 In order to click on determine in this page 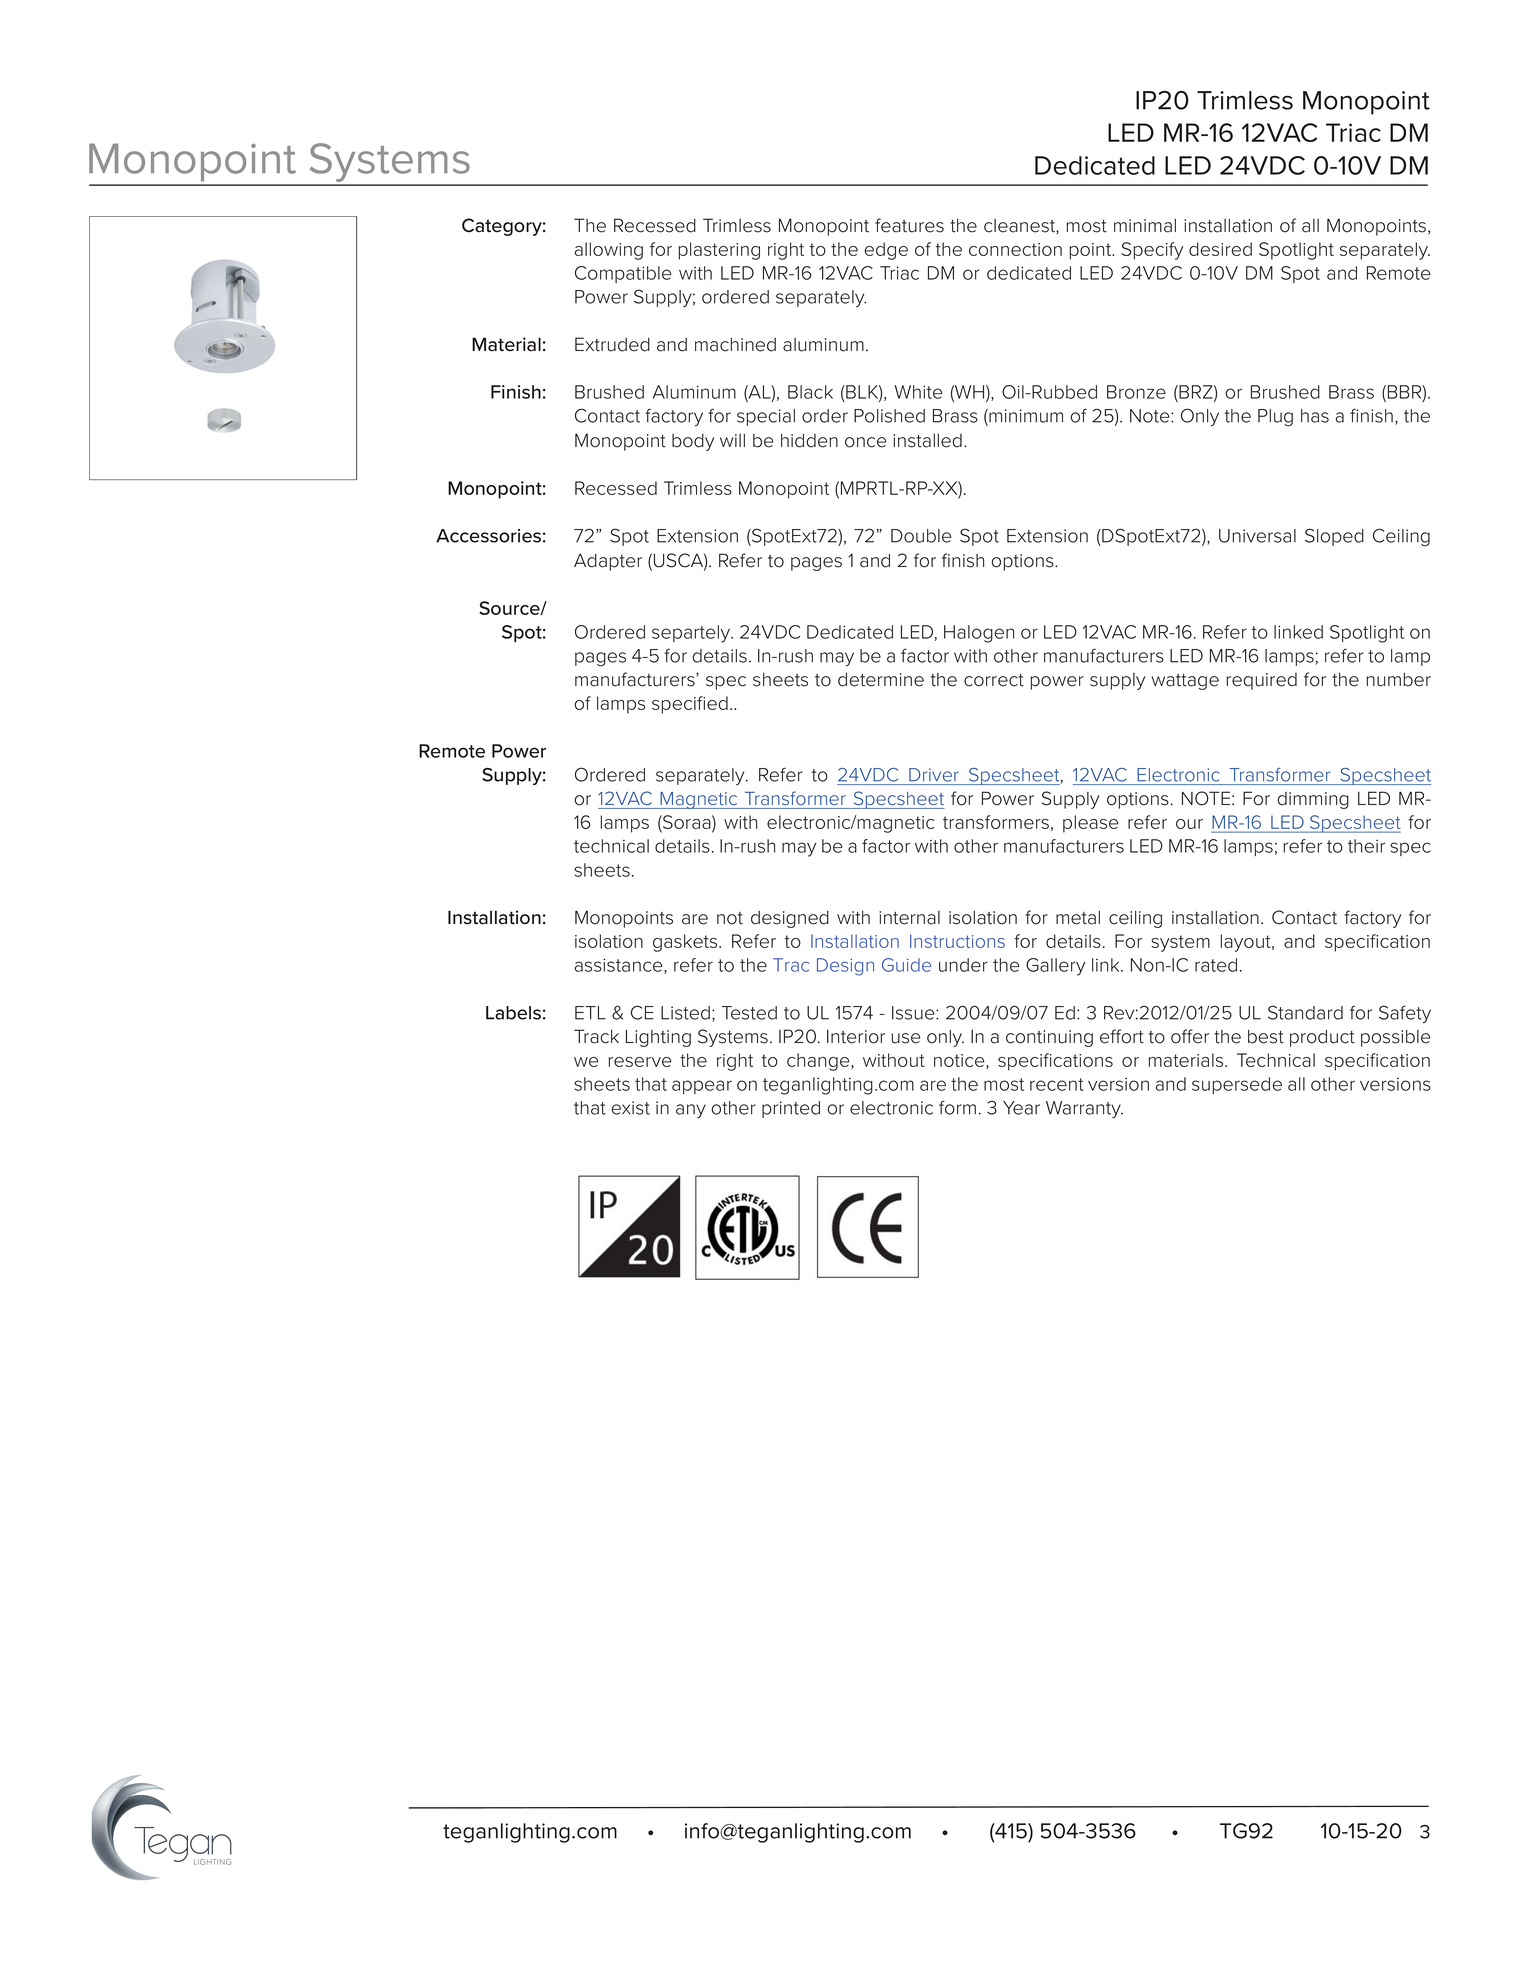, I will do `click(881, 680)`.
